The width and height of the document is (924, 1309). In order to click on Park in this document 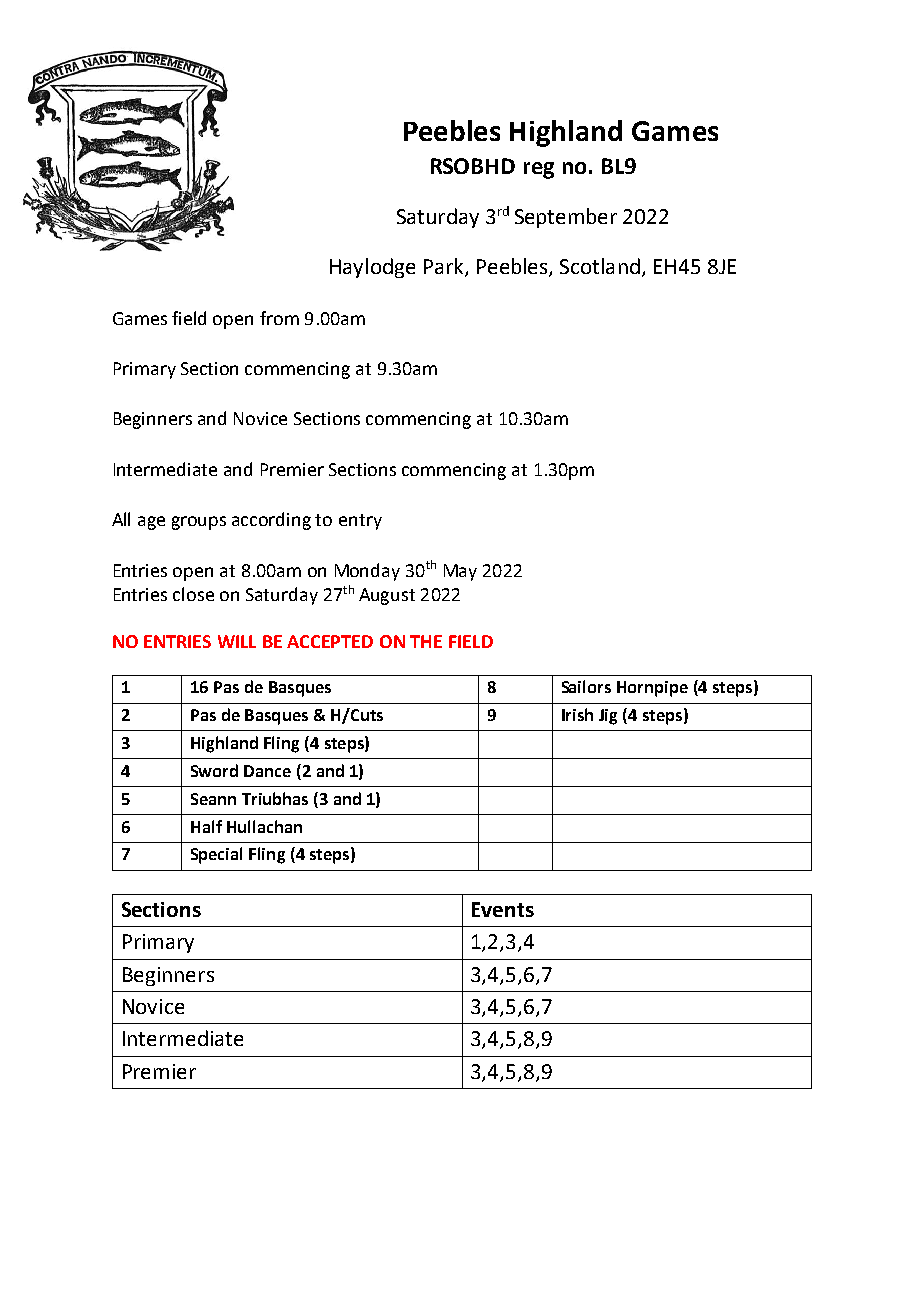, I will do `click(445, 267)`.
